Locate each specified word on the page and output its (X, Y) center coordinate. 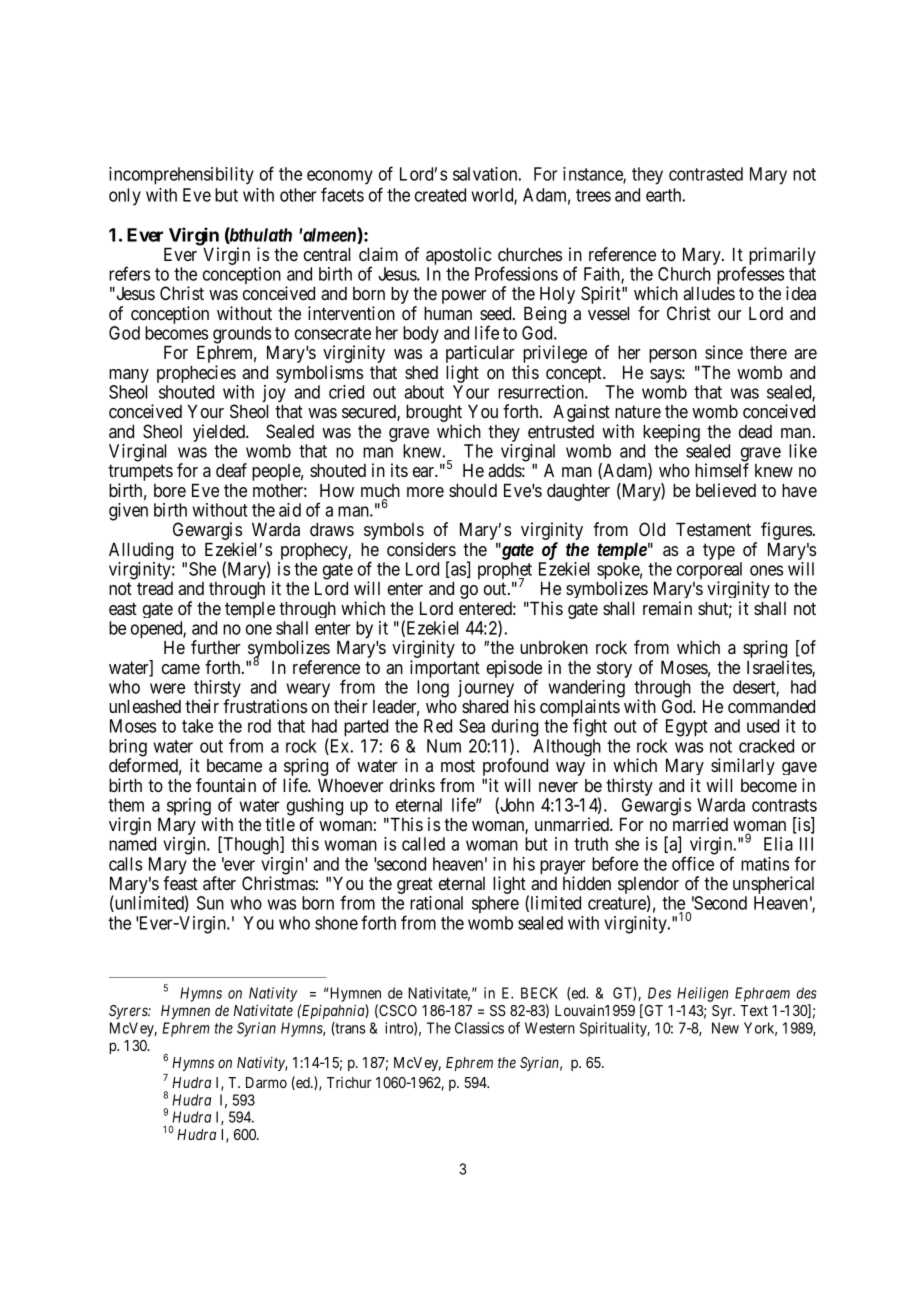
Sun (210, 903)
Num (444, 746)
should (473, 490)
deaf (231, 470)
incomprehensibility (181, 176)
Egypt (687, 728)
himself (722, 470)
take (197, 726)
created (440, 195)
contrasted (706, 174)
